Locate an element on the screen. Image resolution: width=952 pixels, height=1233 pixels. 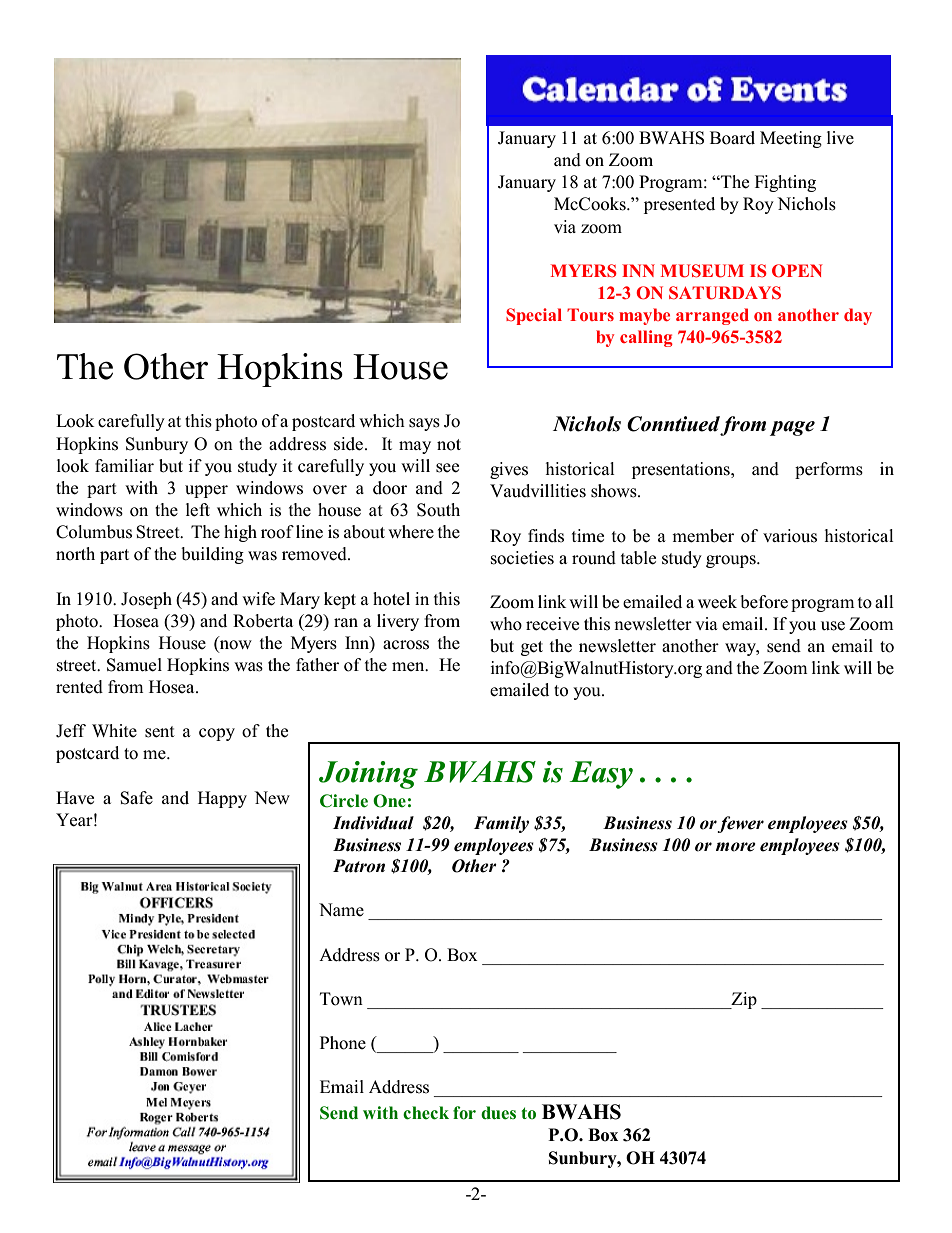
Board is located at coordinates (732, 138).
